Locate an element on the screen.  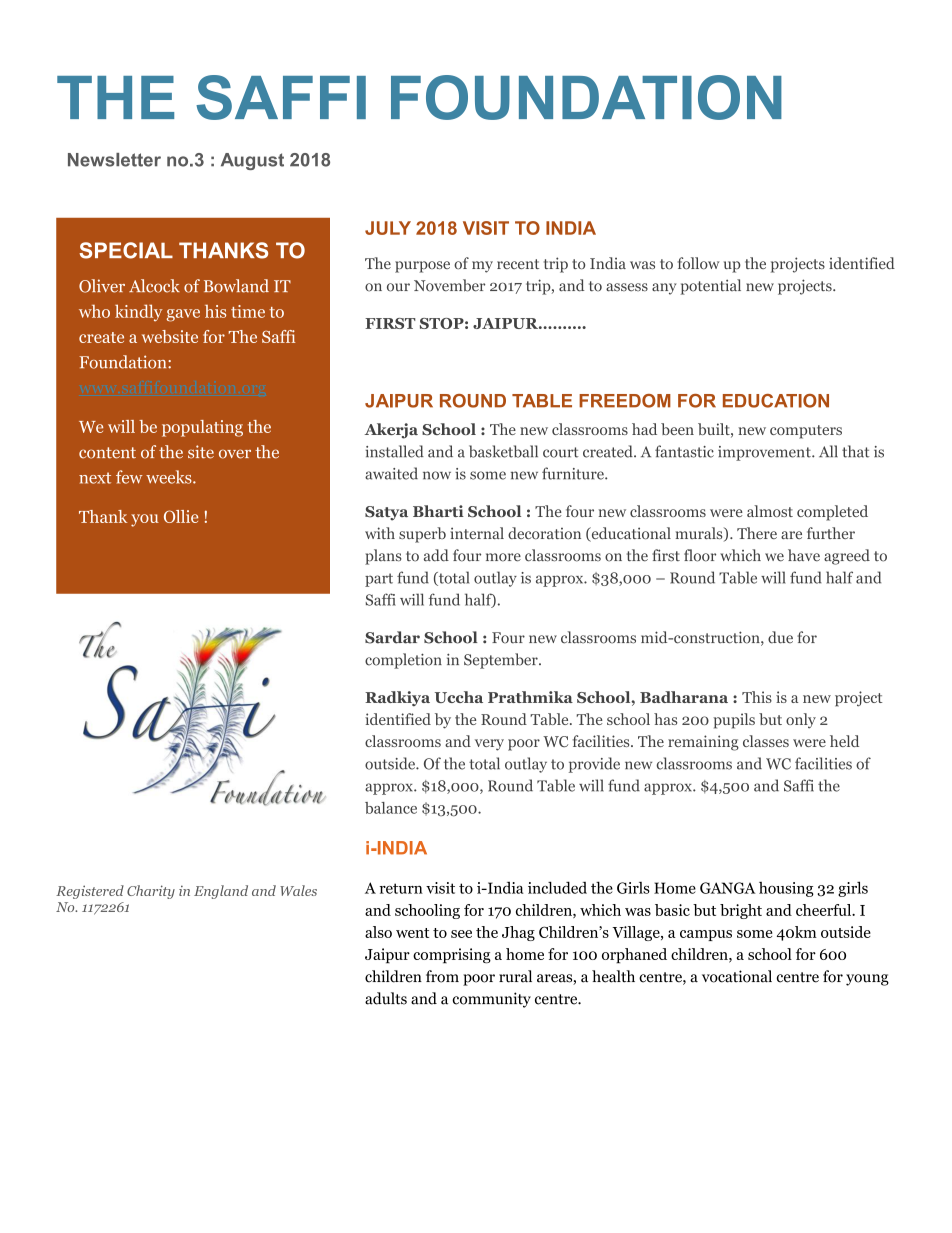
improvement is located at coordinates (765, 453).
